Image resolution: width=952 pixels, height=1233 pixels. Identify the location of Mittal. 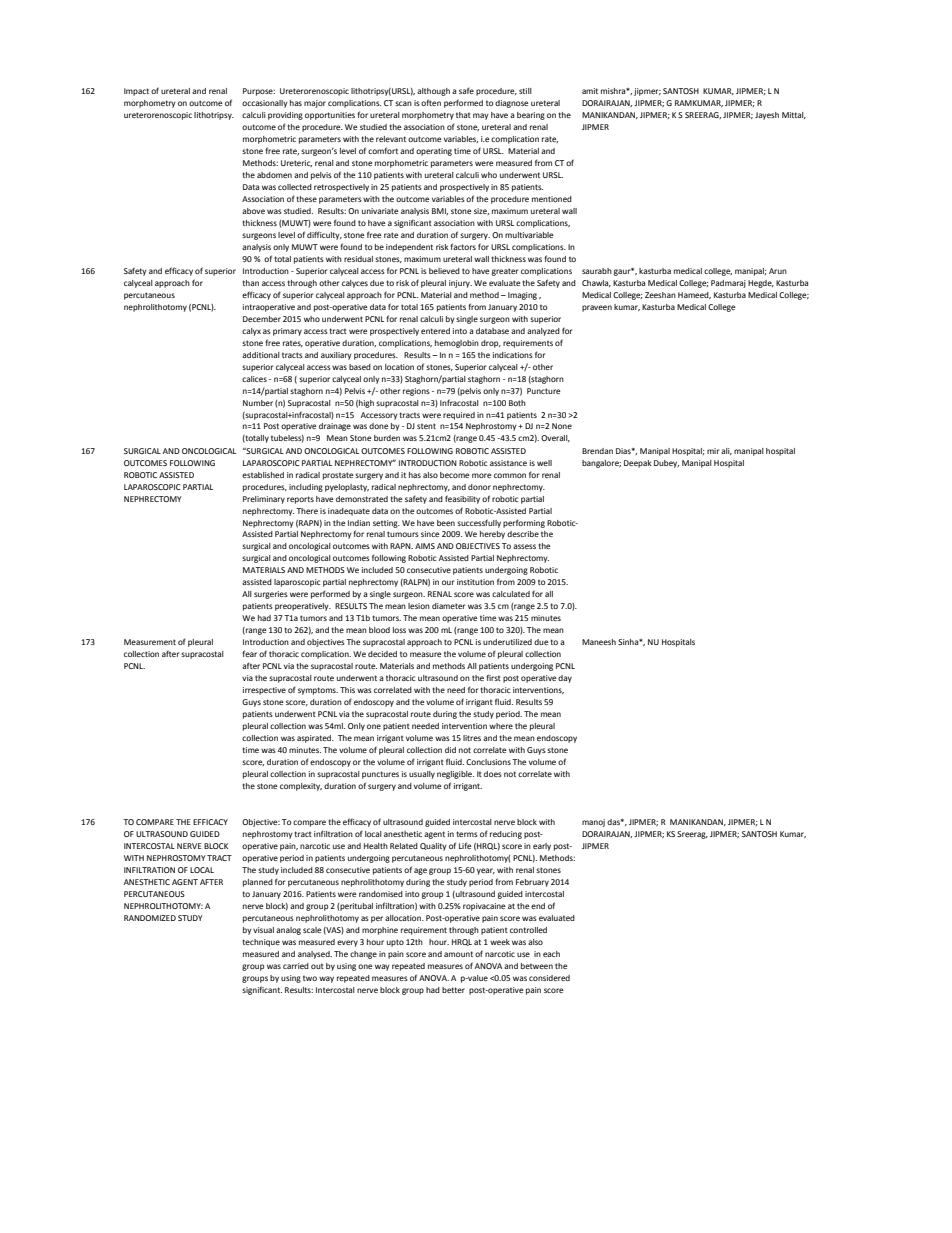
(794, 115).
